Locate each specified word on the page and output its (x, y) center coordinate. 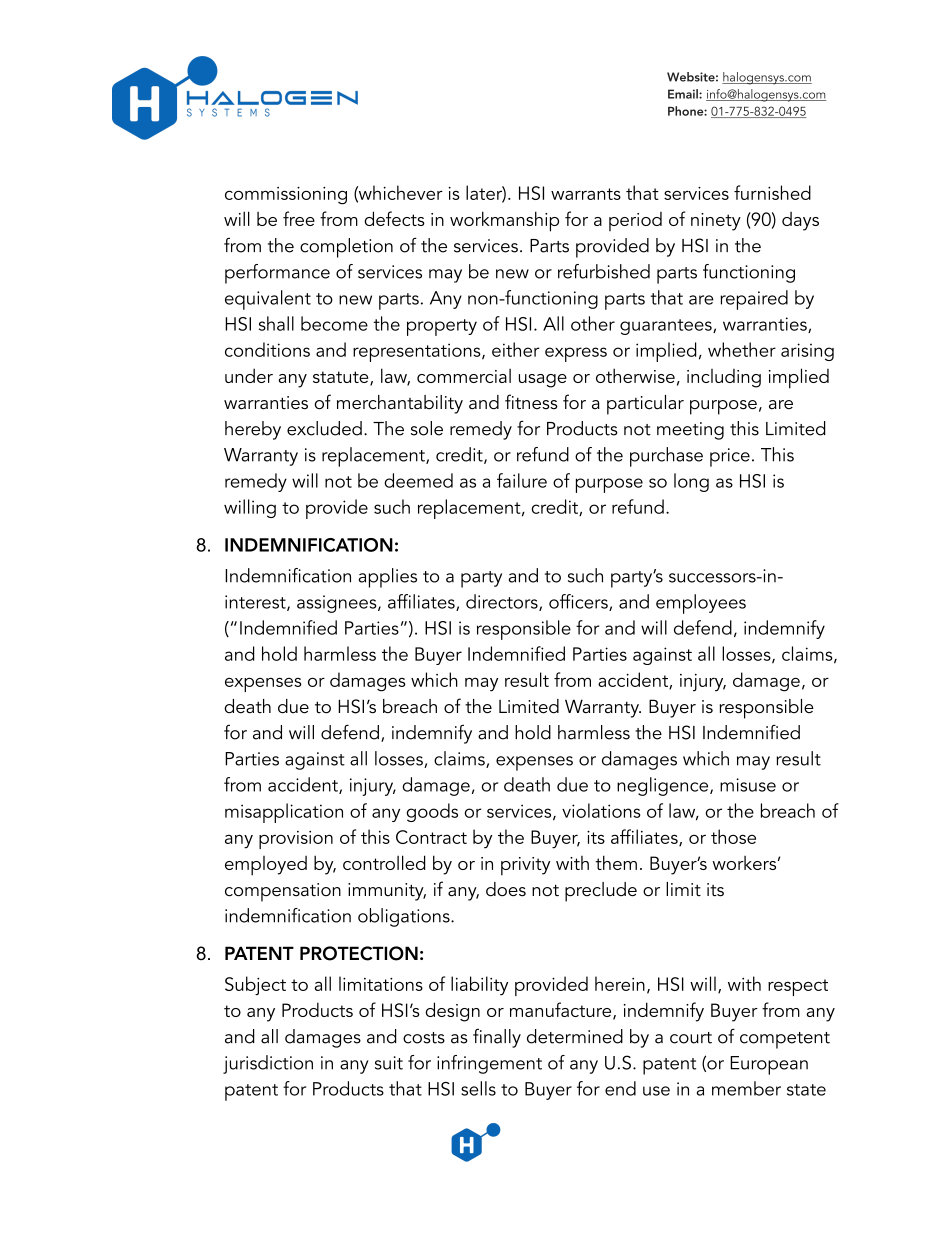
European (769, 1065)
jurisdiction (268, 1064)
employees (701, 604)
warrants (586, 194)
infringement (489, 1064)
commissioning (286, 196)
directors (503, 602)
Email (684, 94)
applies (388, 578)
